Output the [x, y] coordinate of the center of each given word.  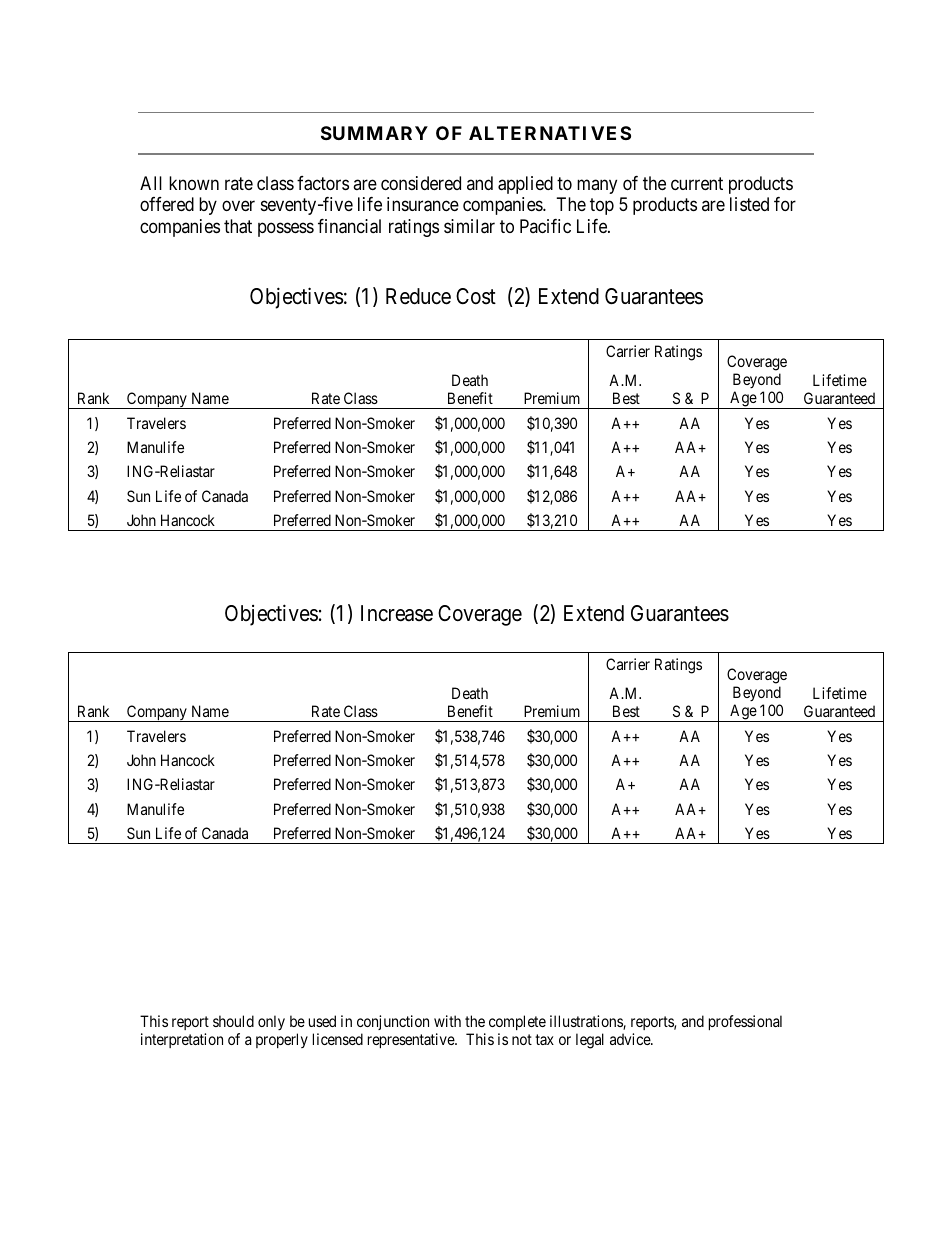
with [447, 1021]
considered [421, 183]
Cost [476, 296]
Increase [397, 613]
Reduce [418, 296]
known [194, 183]
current [697, 183]
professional [745, 1022]
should [233, 1021]
